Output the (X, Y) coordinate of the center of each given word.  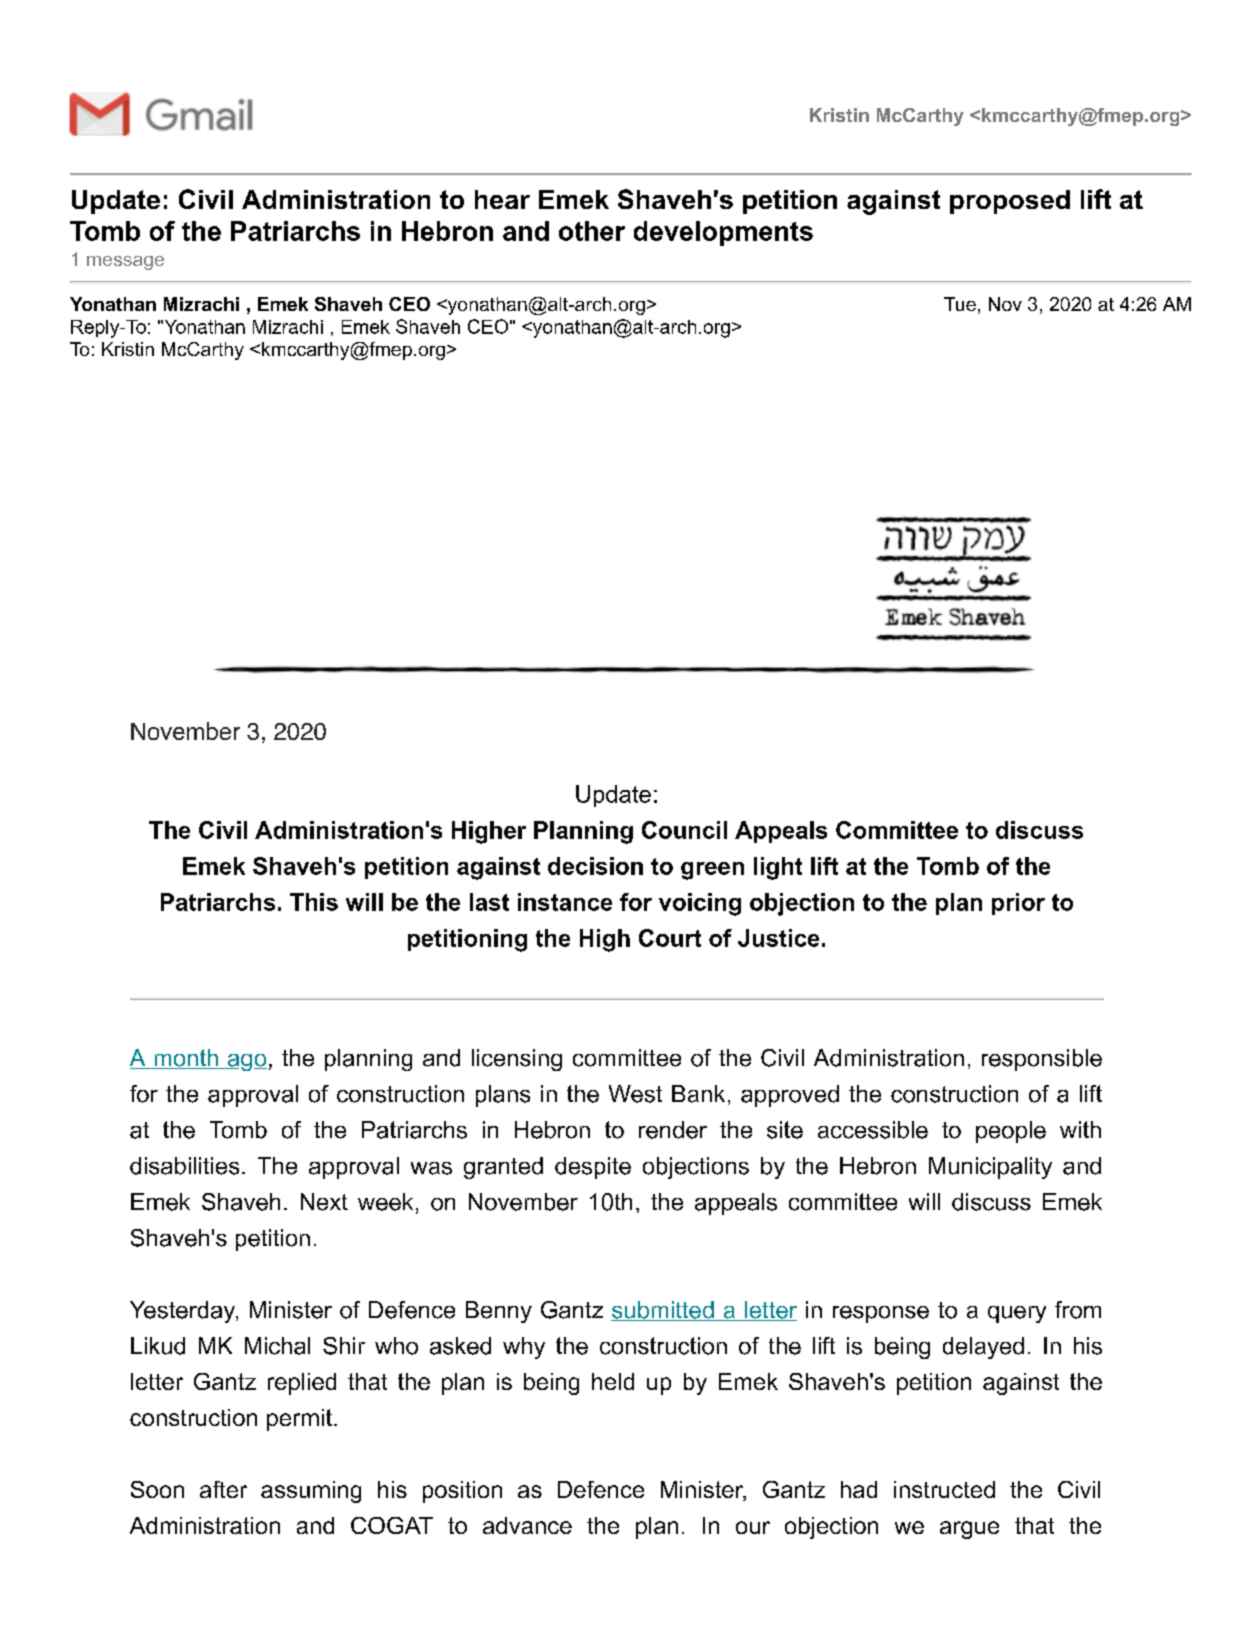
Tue (960, 304)
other (592, 231)
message (125, 263)
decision (595, 866)
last (489, 902)
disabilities (184, 1166)
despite (593, 1168)
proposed (1010, 202)
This (314, 902)
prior (1018, 904)
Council (684, 830)
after (223, 1489)
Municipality (990, 1168)
